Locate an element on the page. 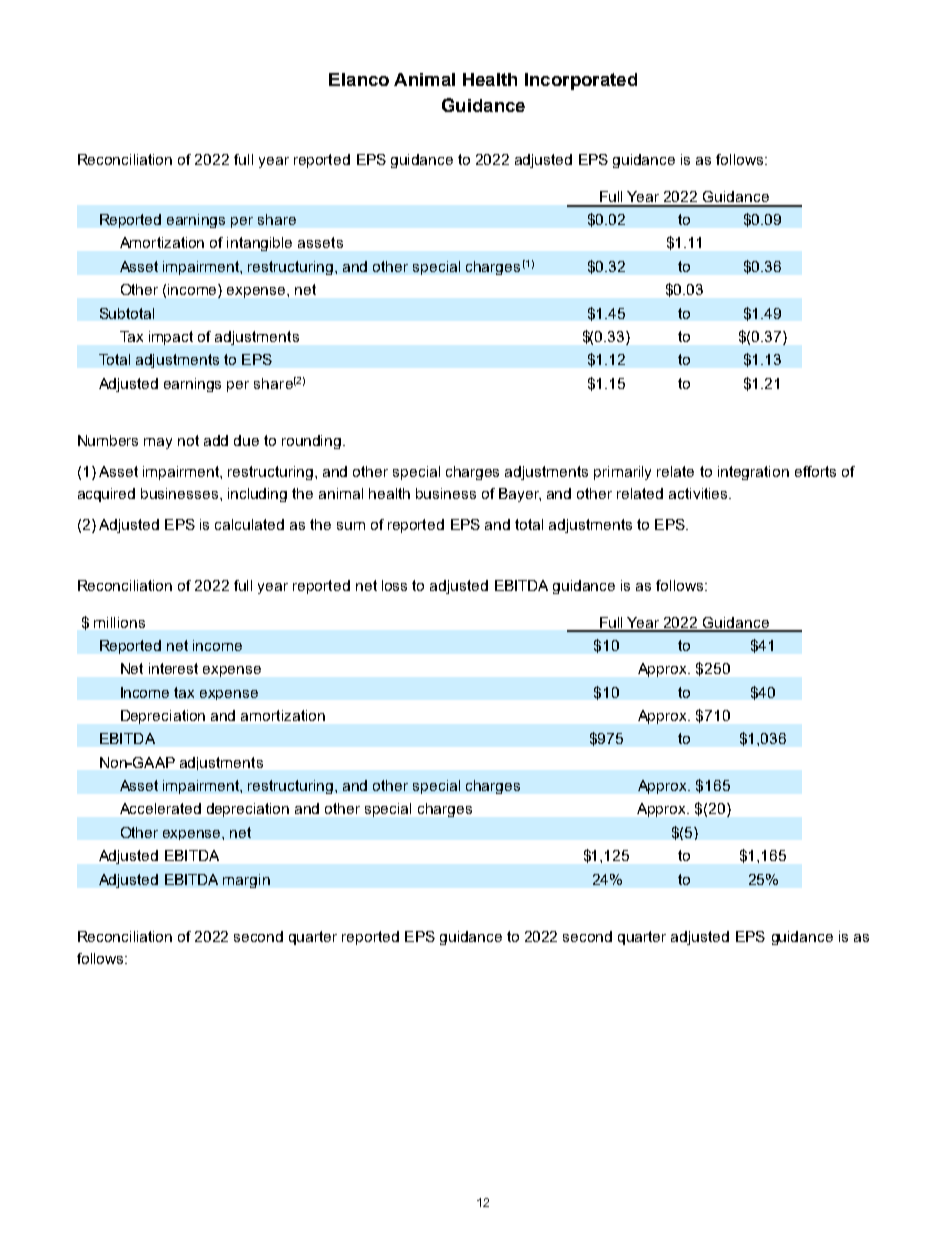  efforts is located at coordinates (815, 471).
